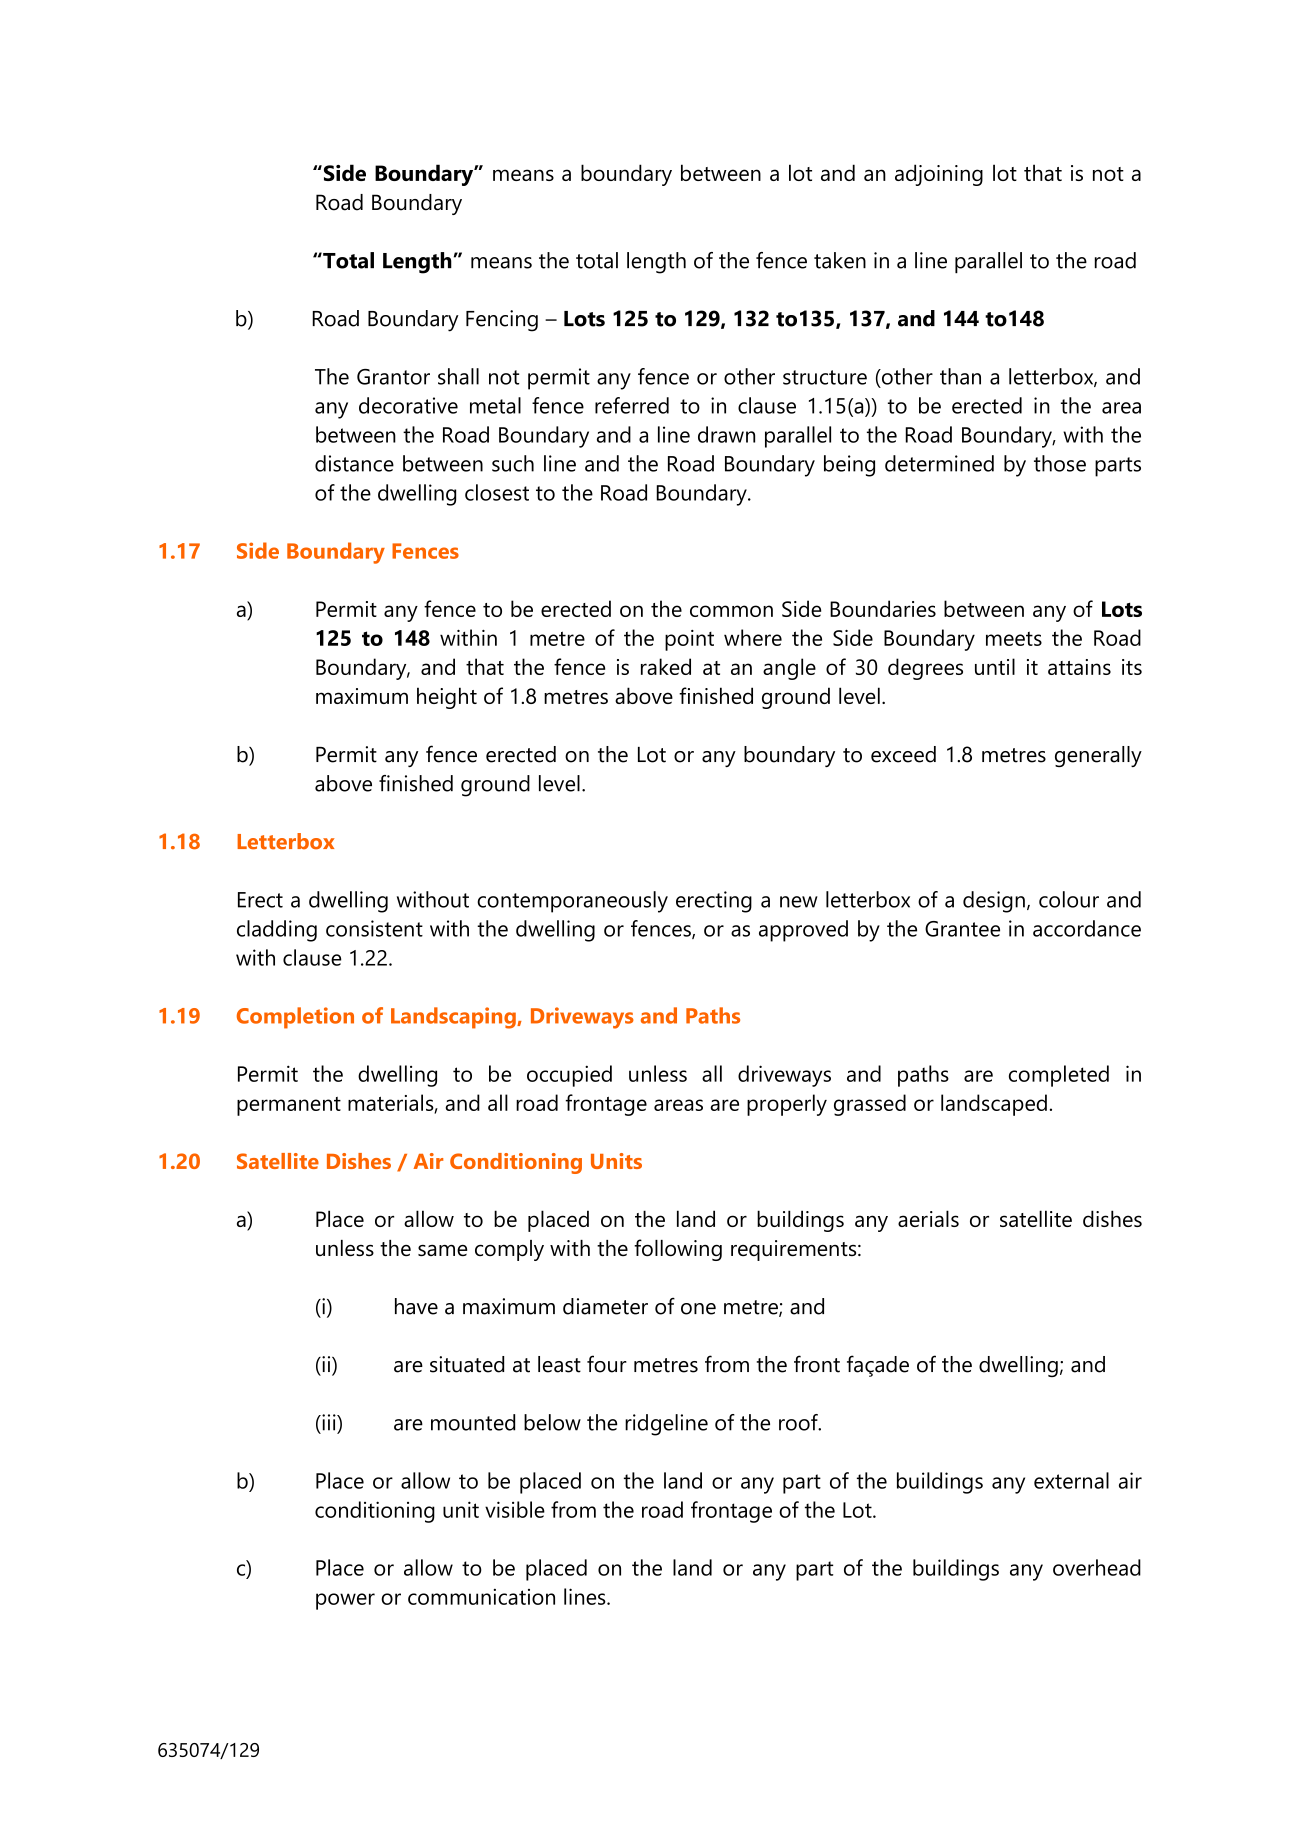  I want to click on Fencing, so click(502, 321).
